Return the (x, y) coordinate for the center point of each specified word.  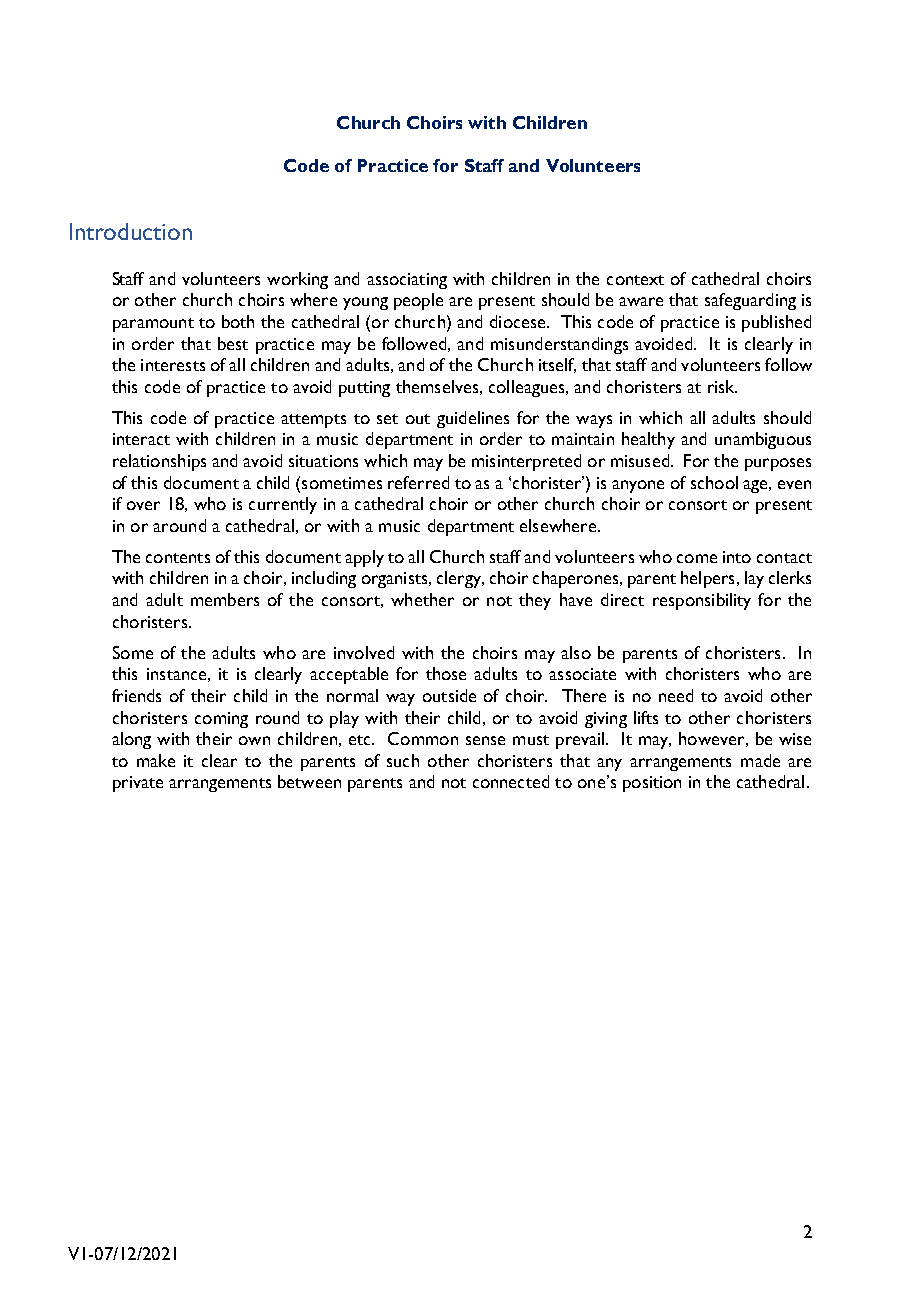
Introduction (131, 231)
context (635, 280)
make (156, 760)
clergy (460, 579)
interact (141, 439)
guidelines (473, 419)
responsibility (702, 601)
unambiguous (763, 440)
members (225, 599)
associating (407, 281)
